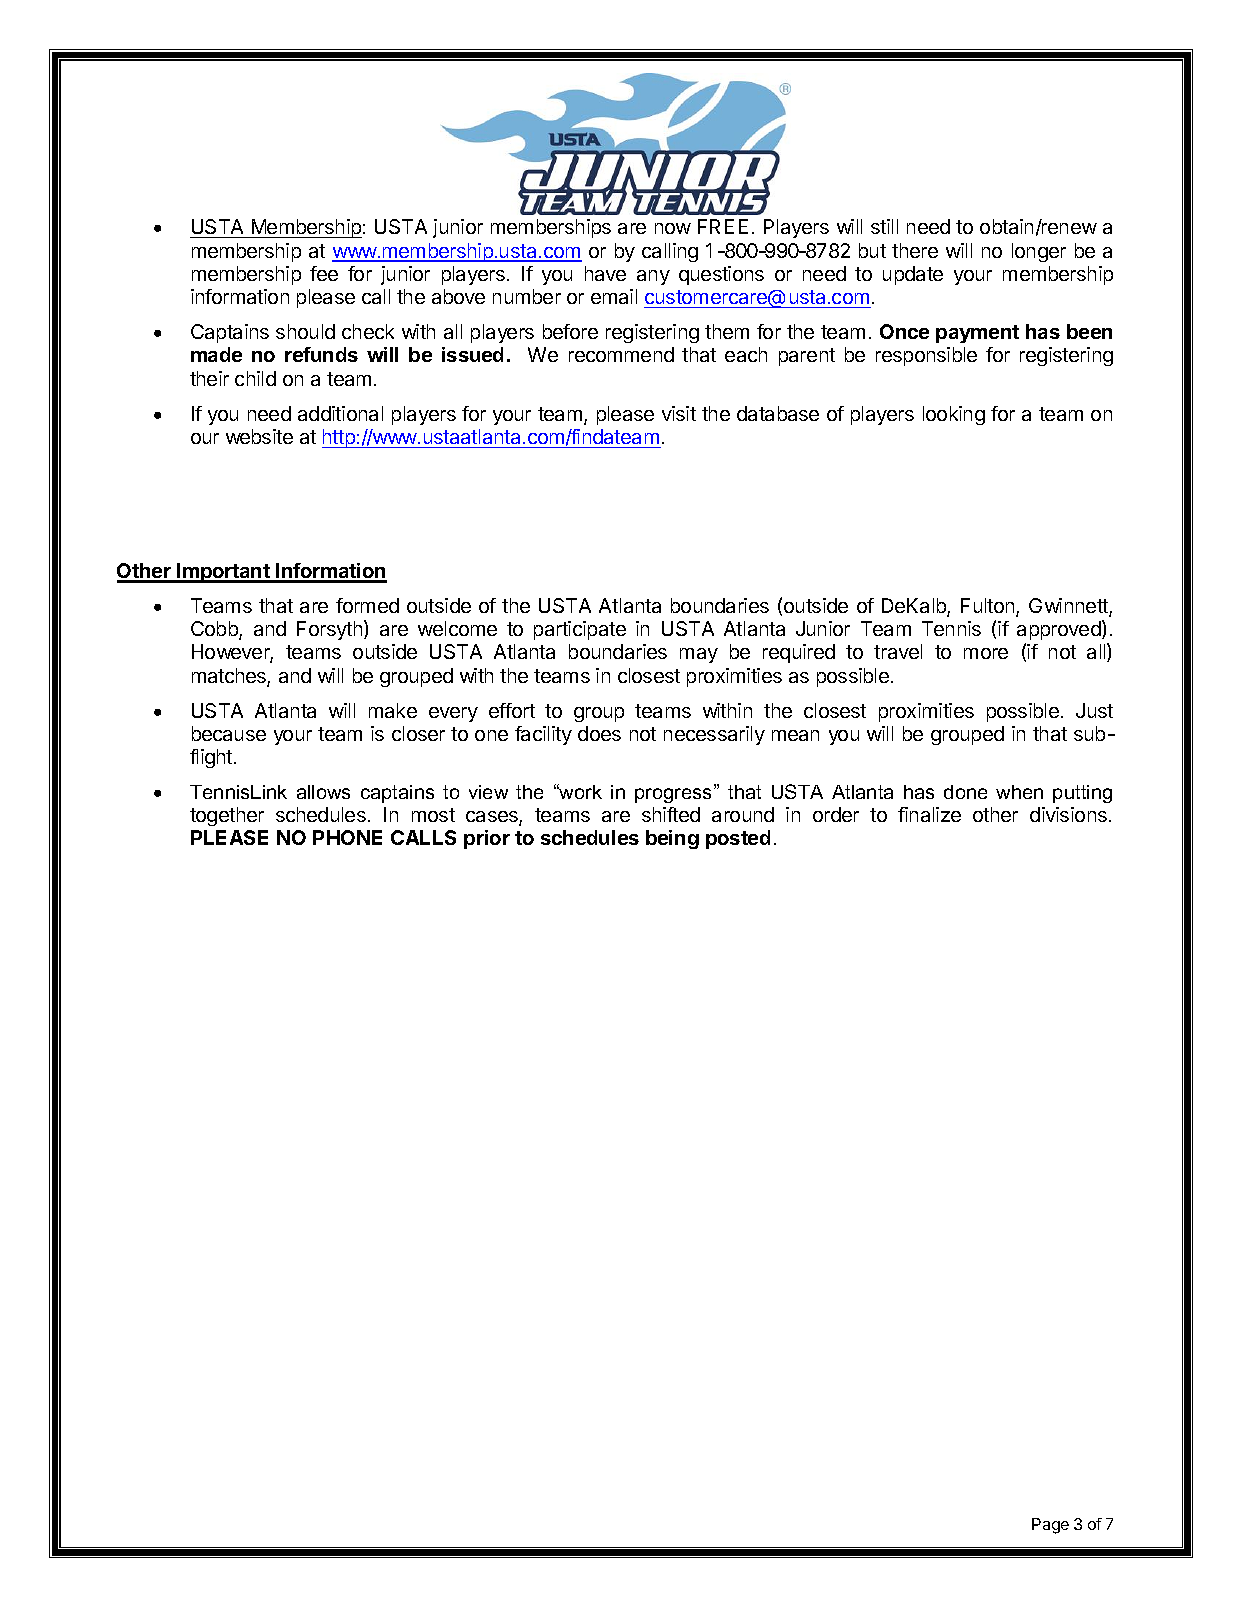 This screenshot has width=1242, height=1607. What do you see at coordinates (929, 814) in the screenshot?
I see `finalize` at bounding box center [929, 814].
